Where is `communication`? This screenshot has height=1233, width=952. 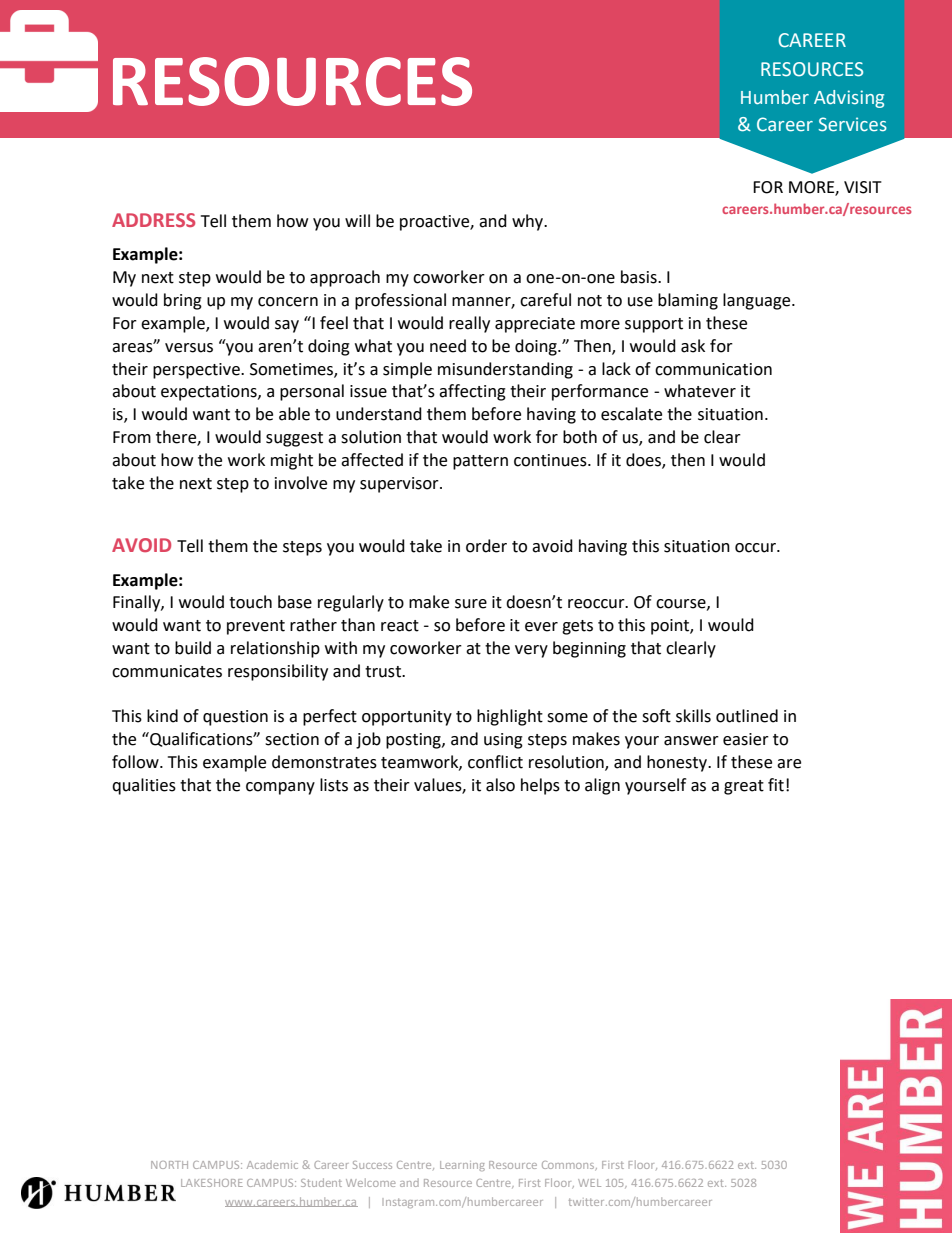 communication is located at coordinates (713, 369).
